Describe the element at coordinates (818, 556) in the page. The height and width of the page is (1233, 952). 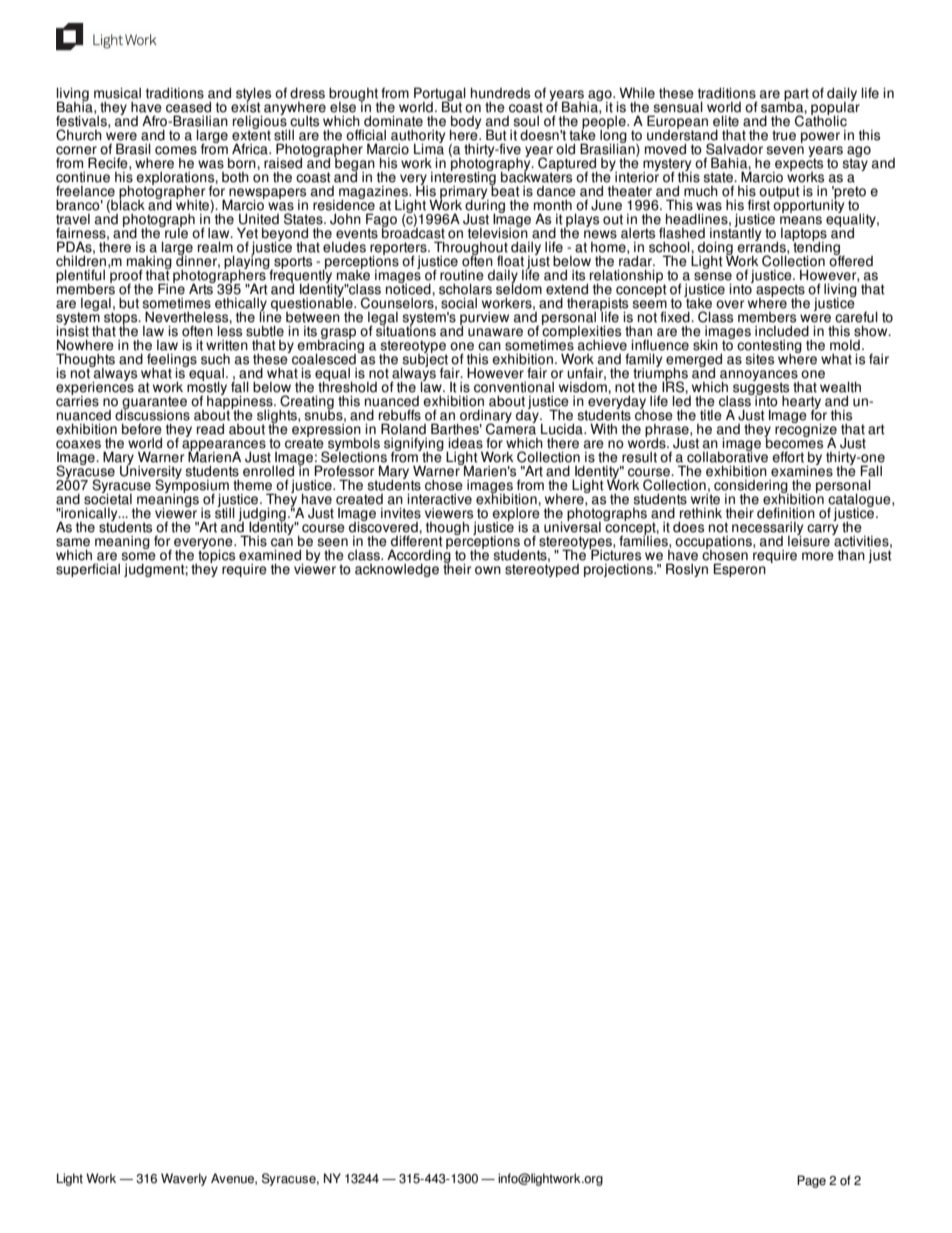
I see `more` at that location.
